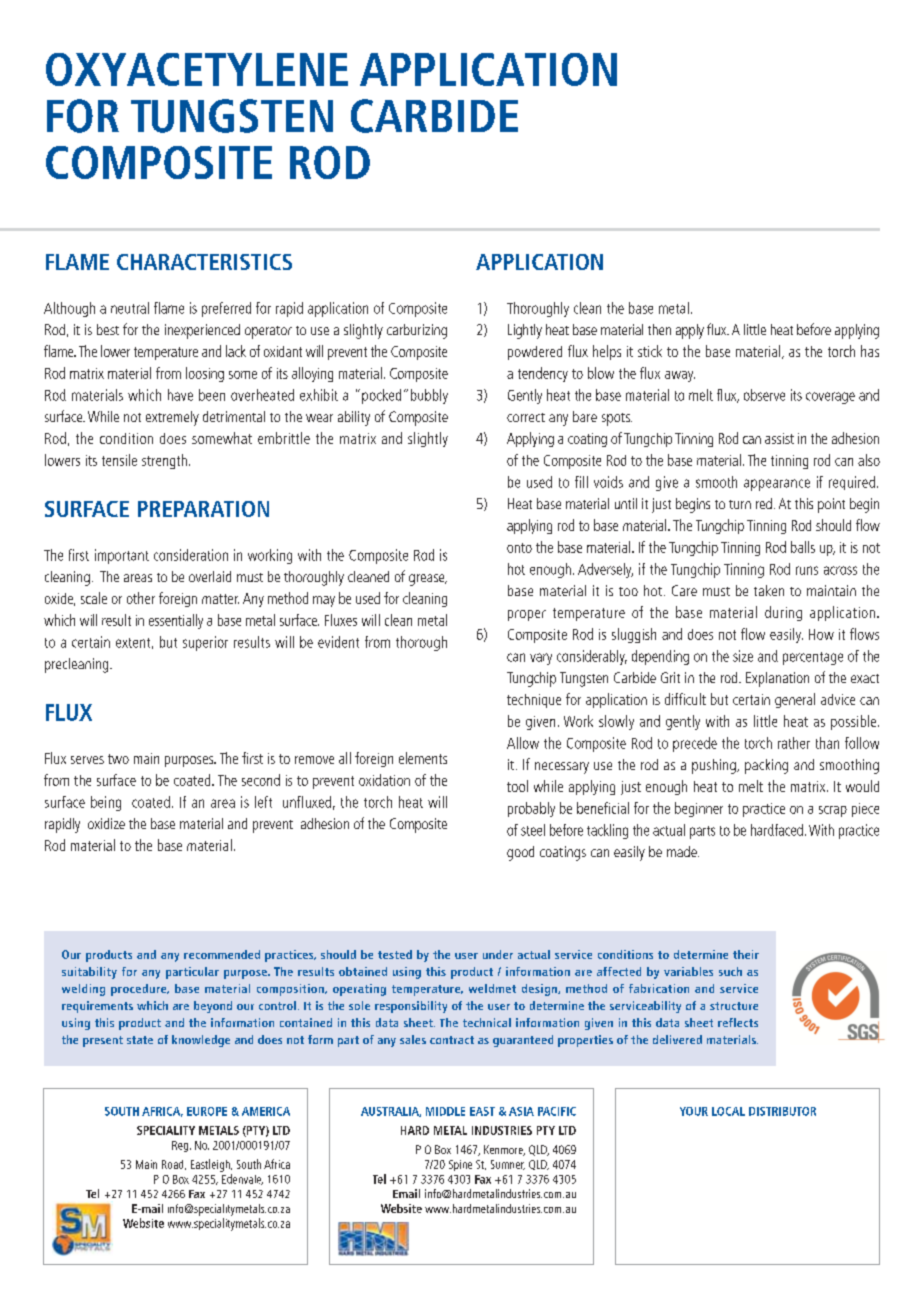  I want to click on Reg, so click(180, 1146).
